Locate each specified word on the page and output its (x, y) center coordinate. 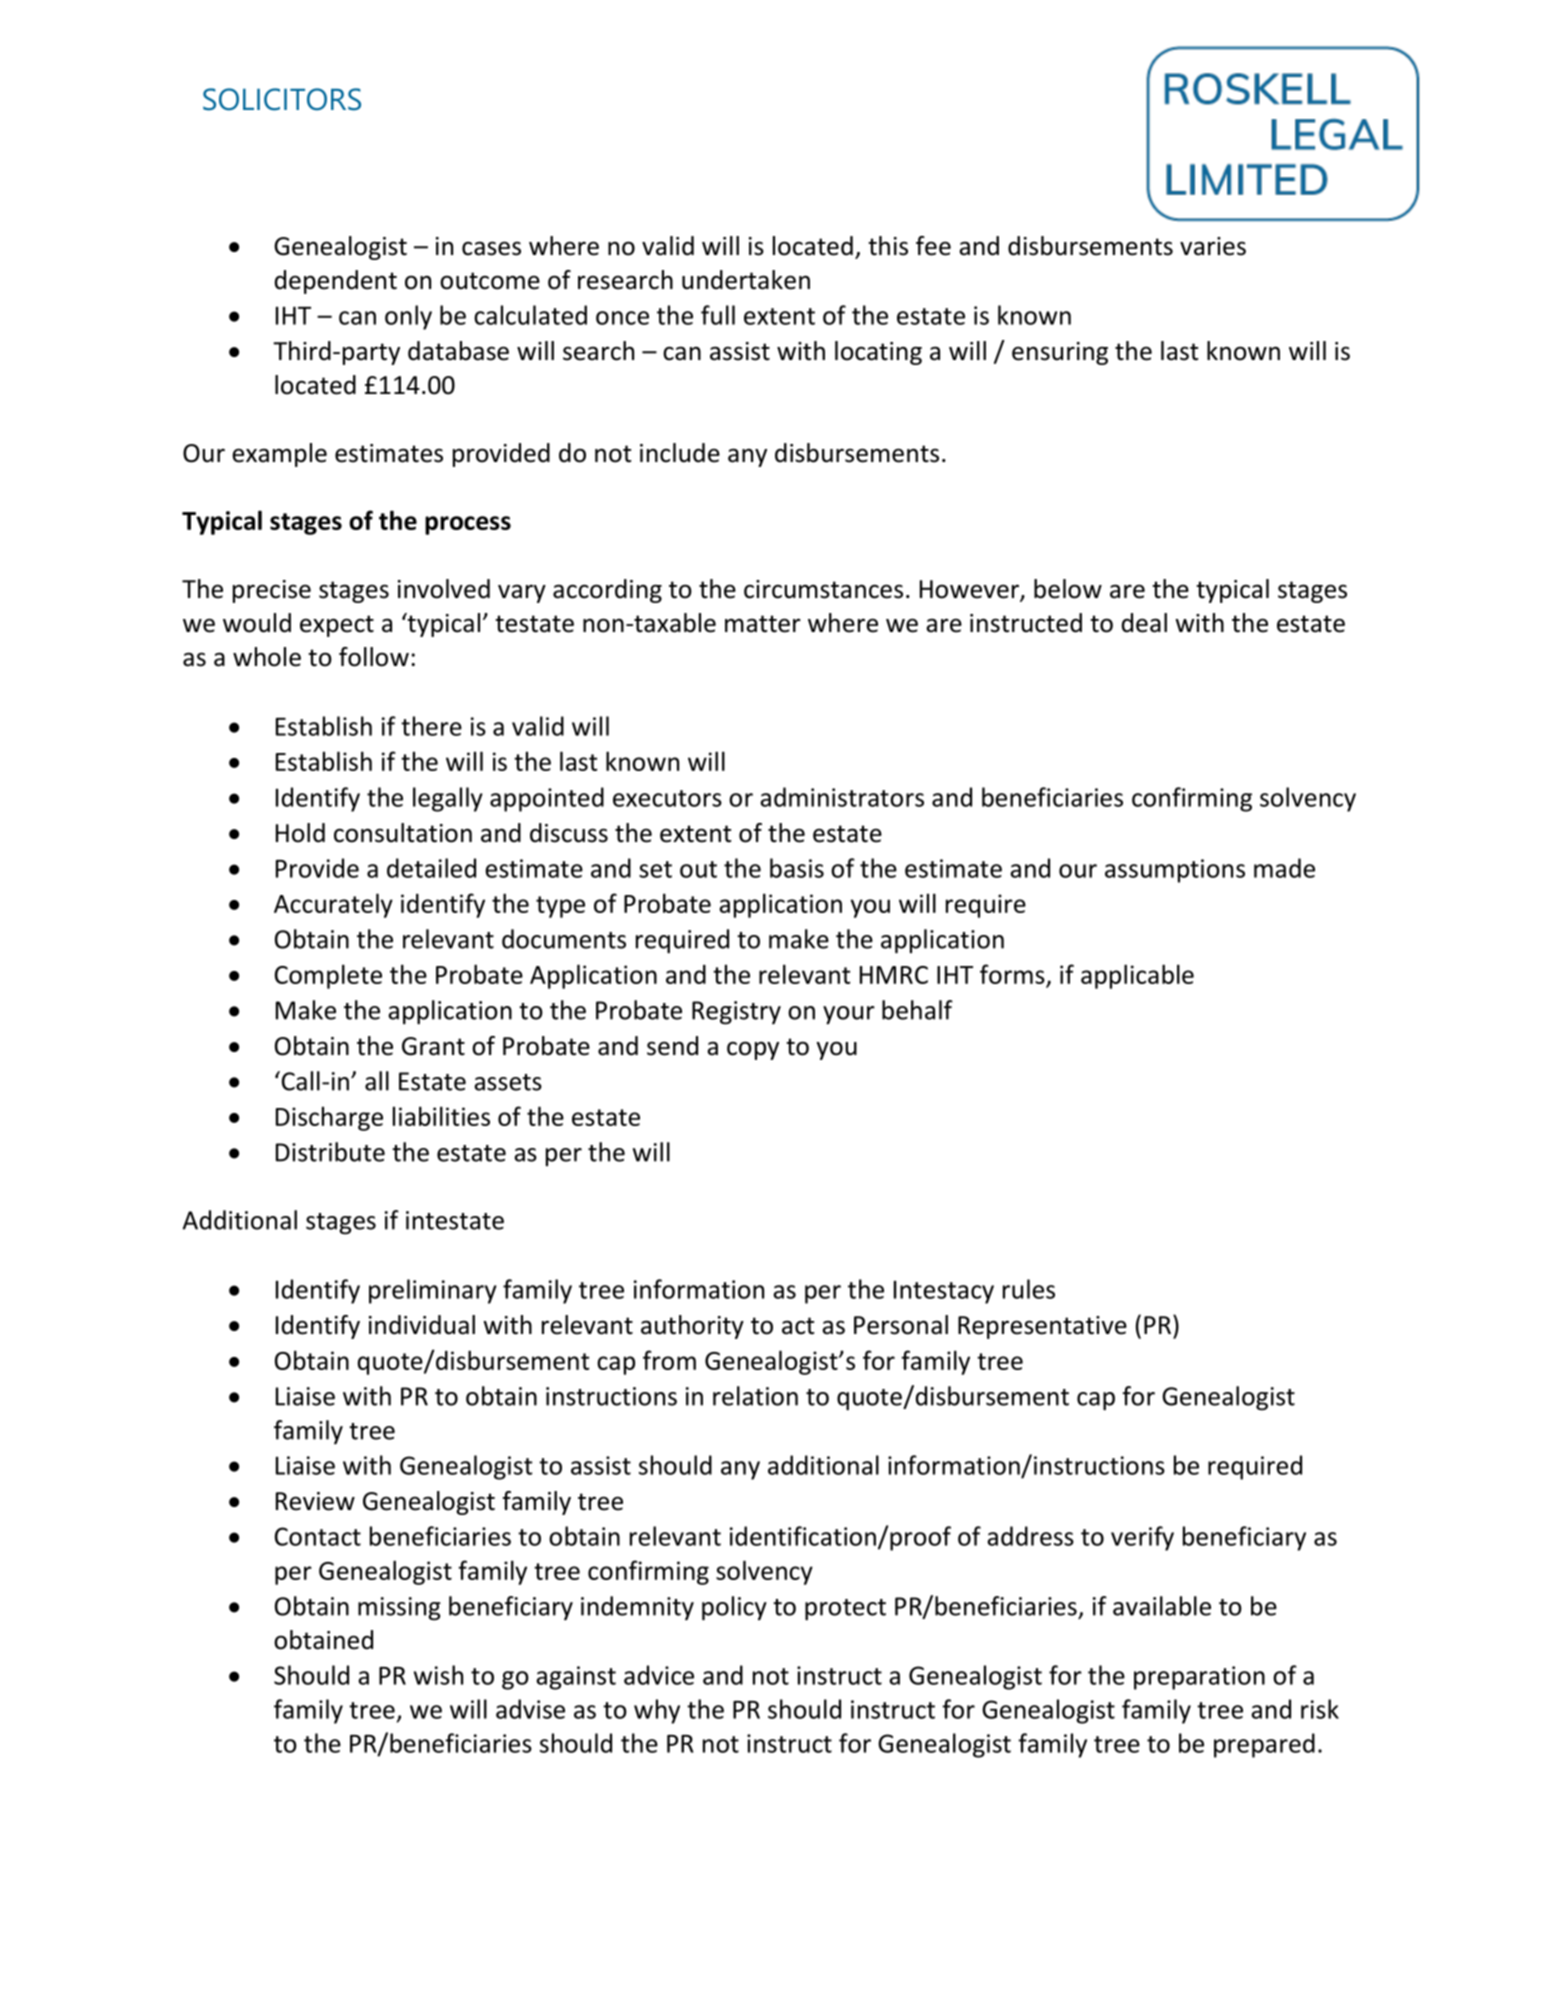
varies (1213, 246)
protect (845, 1610)
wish (438, 1675)
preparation (1199, 1678)
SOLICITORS (282, 99)
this (888, 246)
